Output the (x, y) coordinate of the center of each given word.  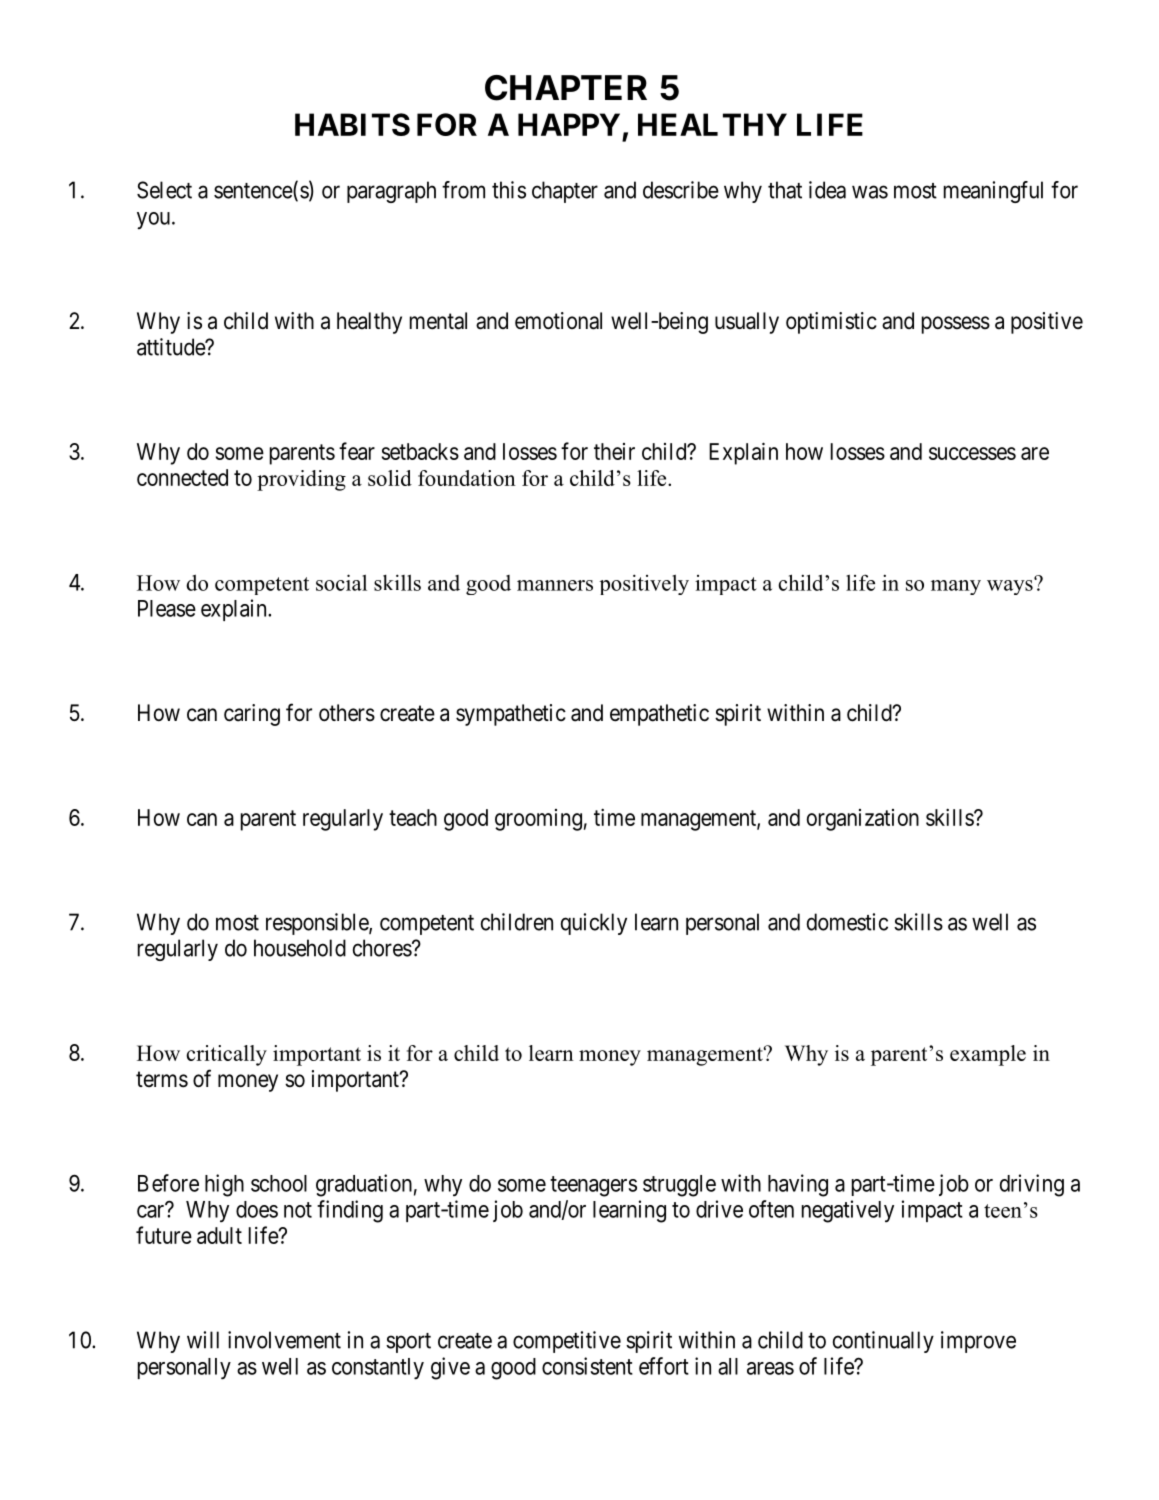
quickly (594, 924)
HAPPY (569, 124)
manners (555, 585)
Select (164, 190)
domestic (847, 922)
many (956, 587)
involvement (284, 1340)
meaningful (993, 192)
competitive (567, 1342)
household (300, 948)
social (341, 582)
